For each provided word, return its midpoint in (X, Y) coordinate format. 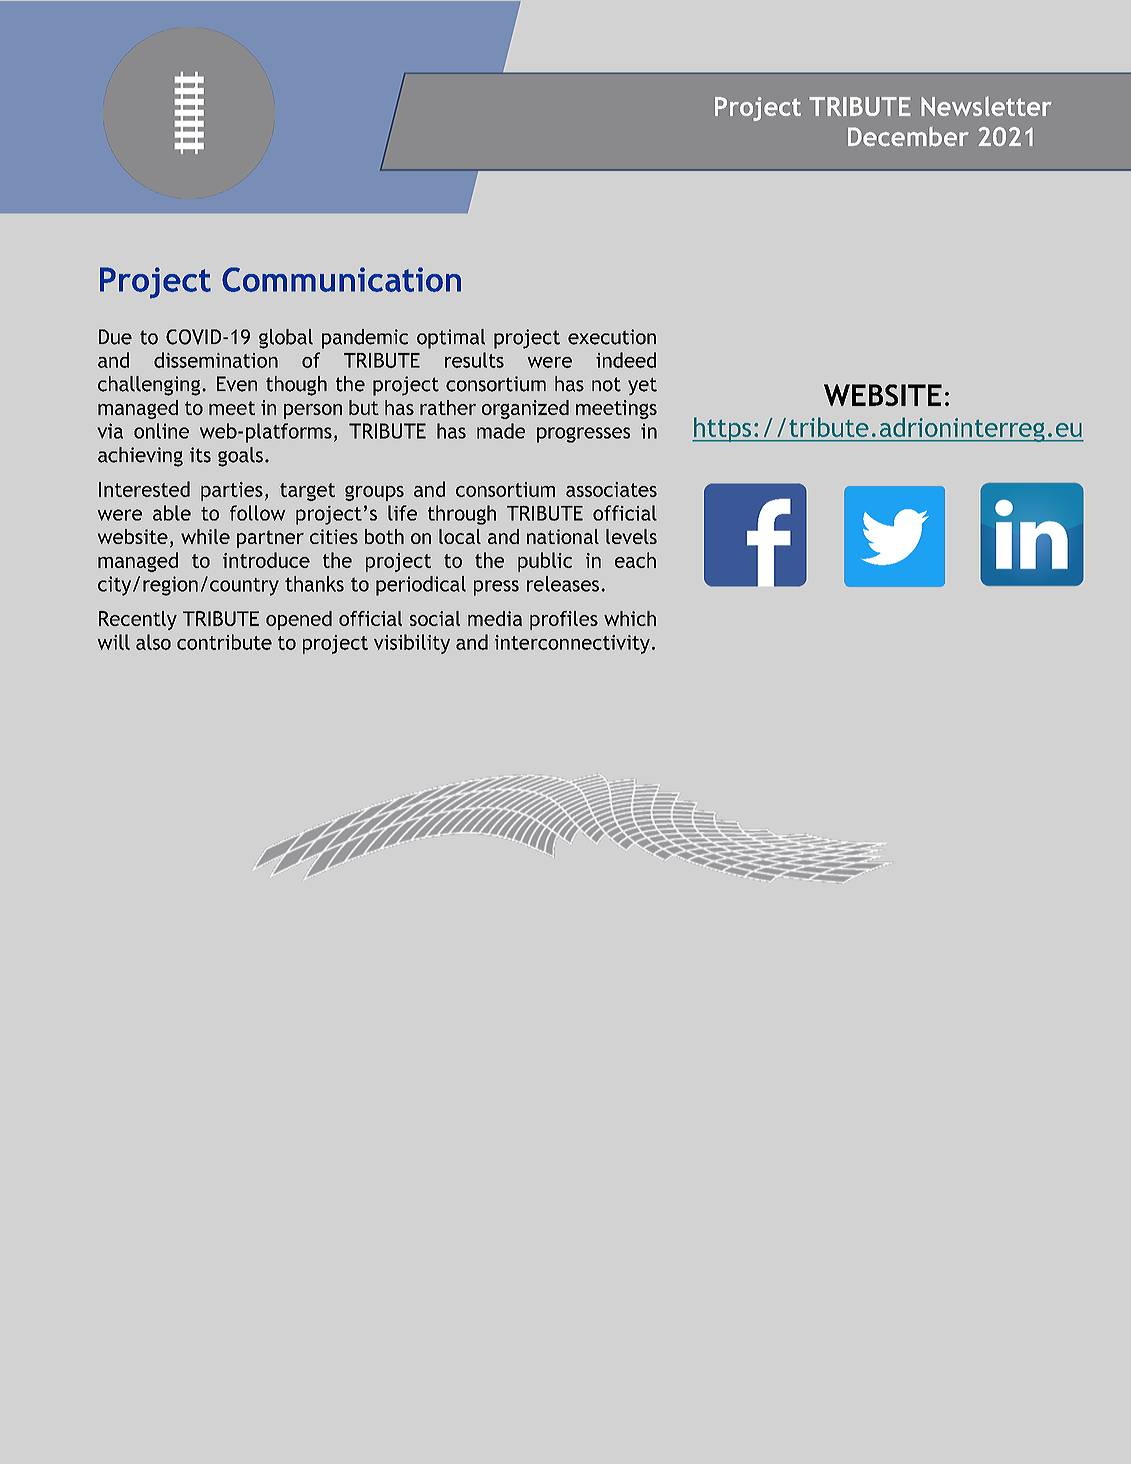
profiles (564, 620)
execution (612, 337)
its (200, 455)
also (153, 642)
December (908, 137)
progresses (583, 435)
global (286, 339)
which (630, 618)
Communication (341, 279)
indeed (626, 360)
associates (611, 489)
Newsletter (986, 106)
